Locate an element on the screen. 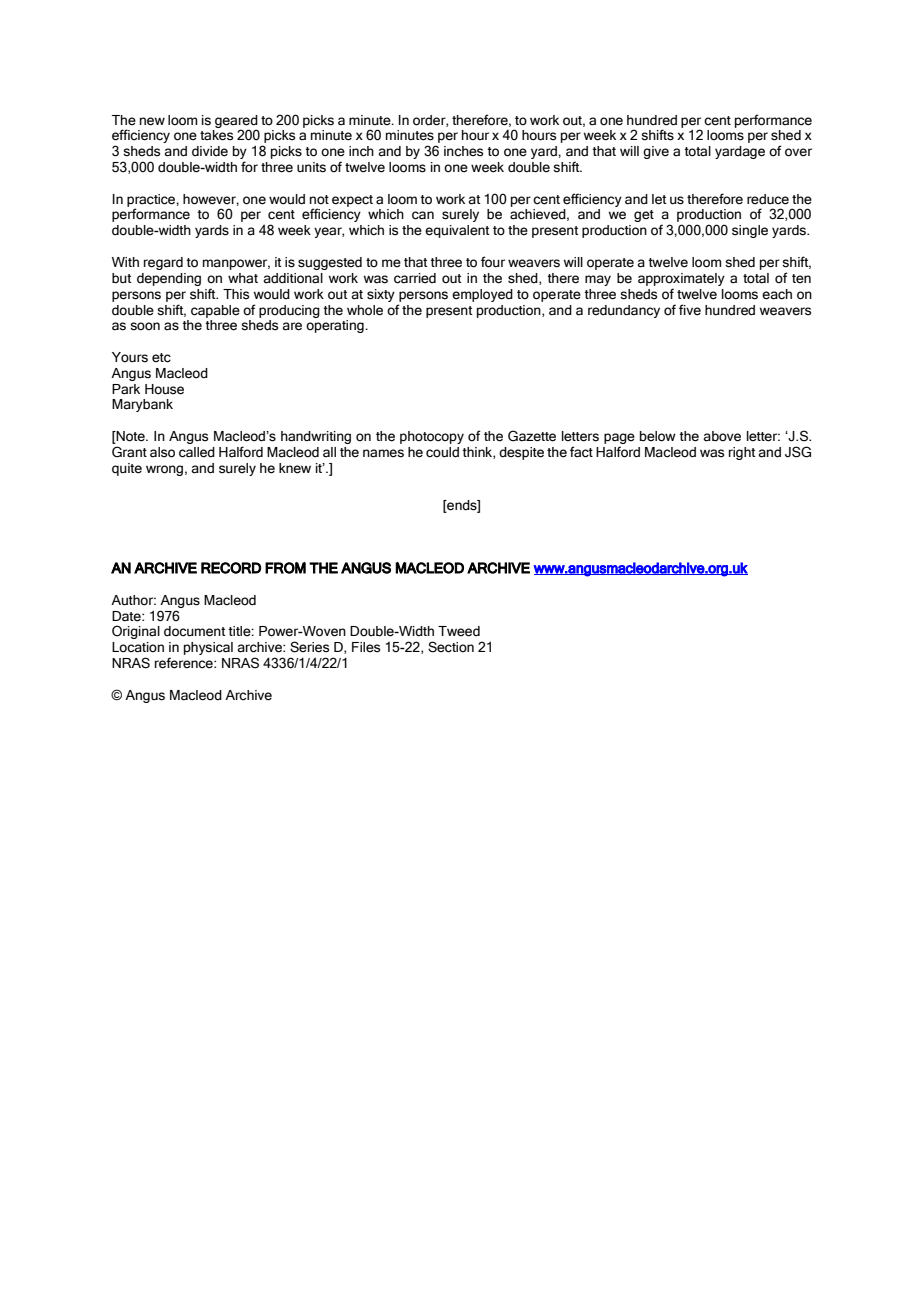  could is located at coordinates (442, 452).
